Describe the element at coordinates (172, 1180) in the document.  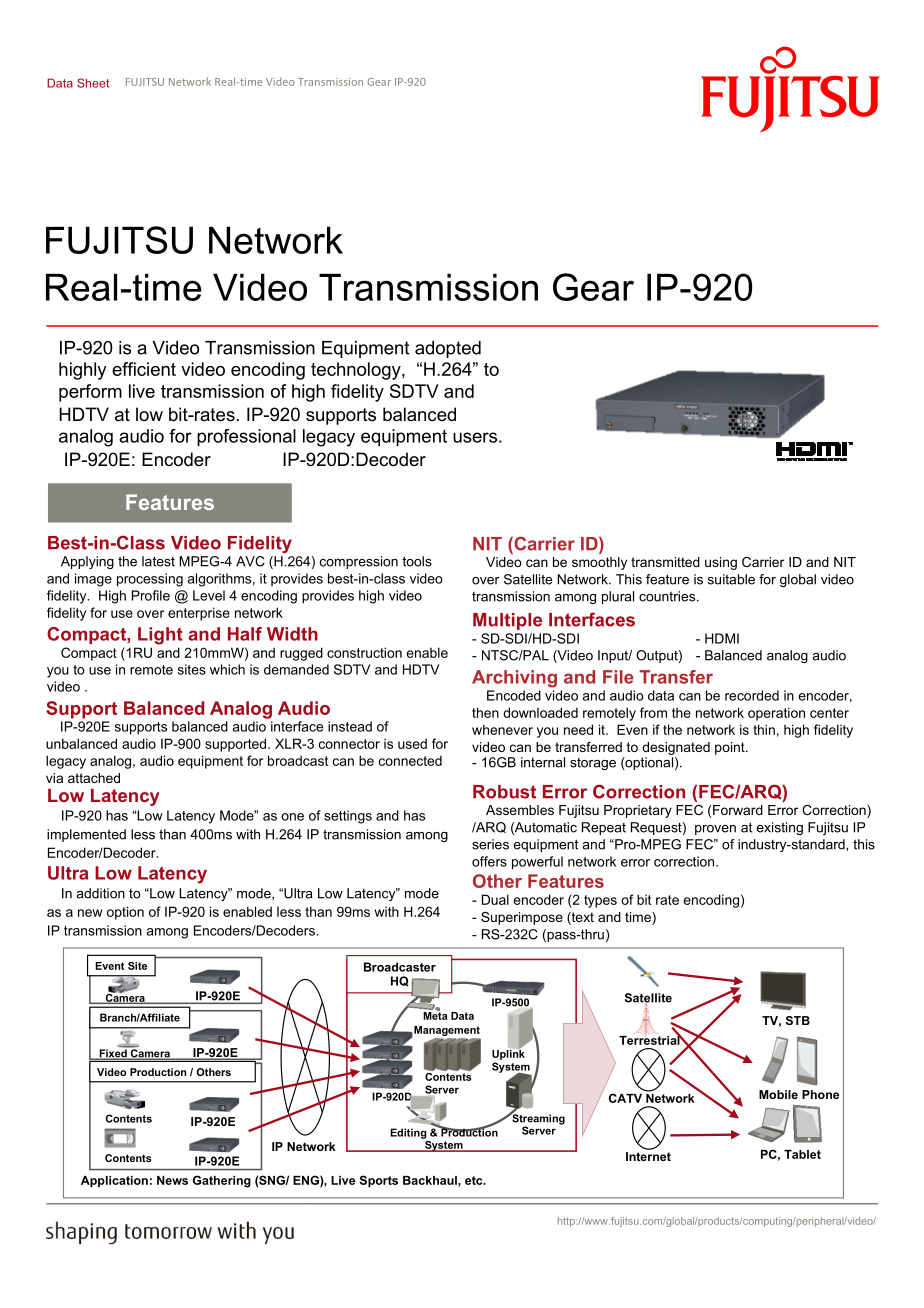
I see `News` at that location.
